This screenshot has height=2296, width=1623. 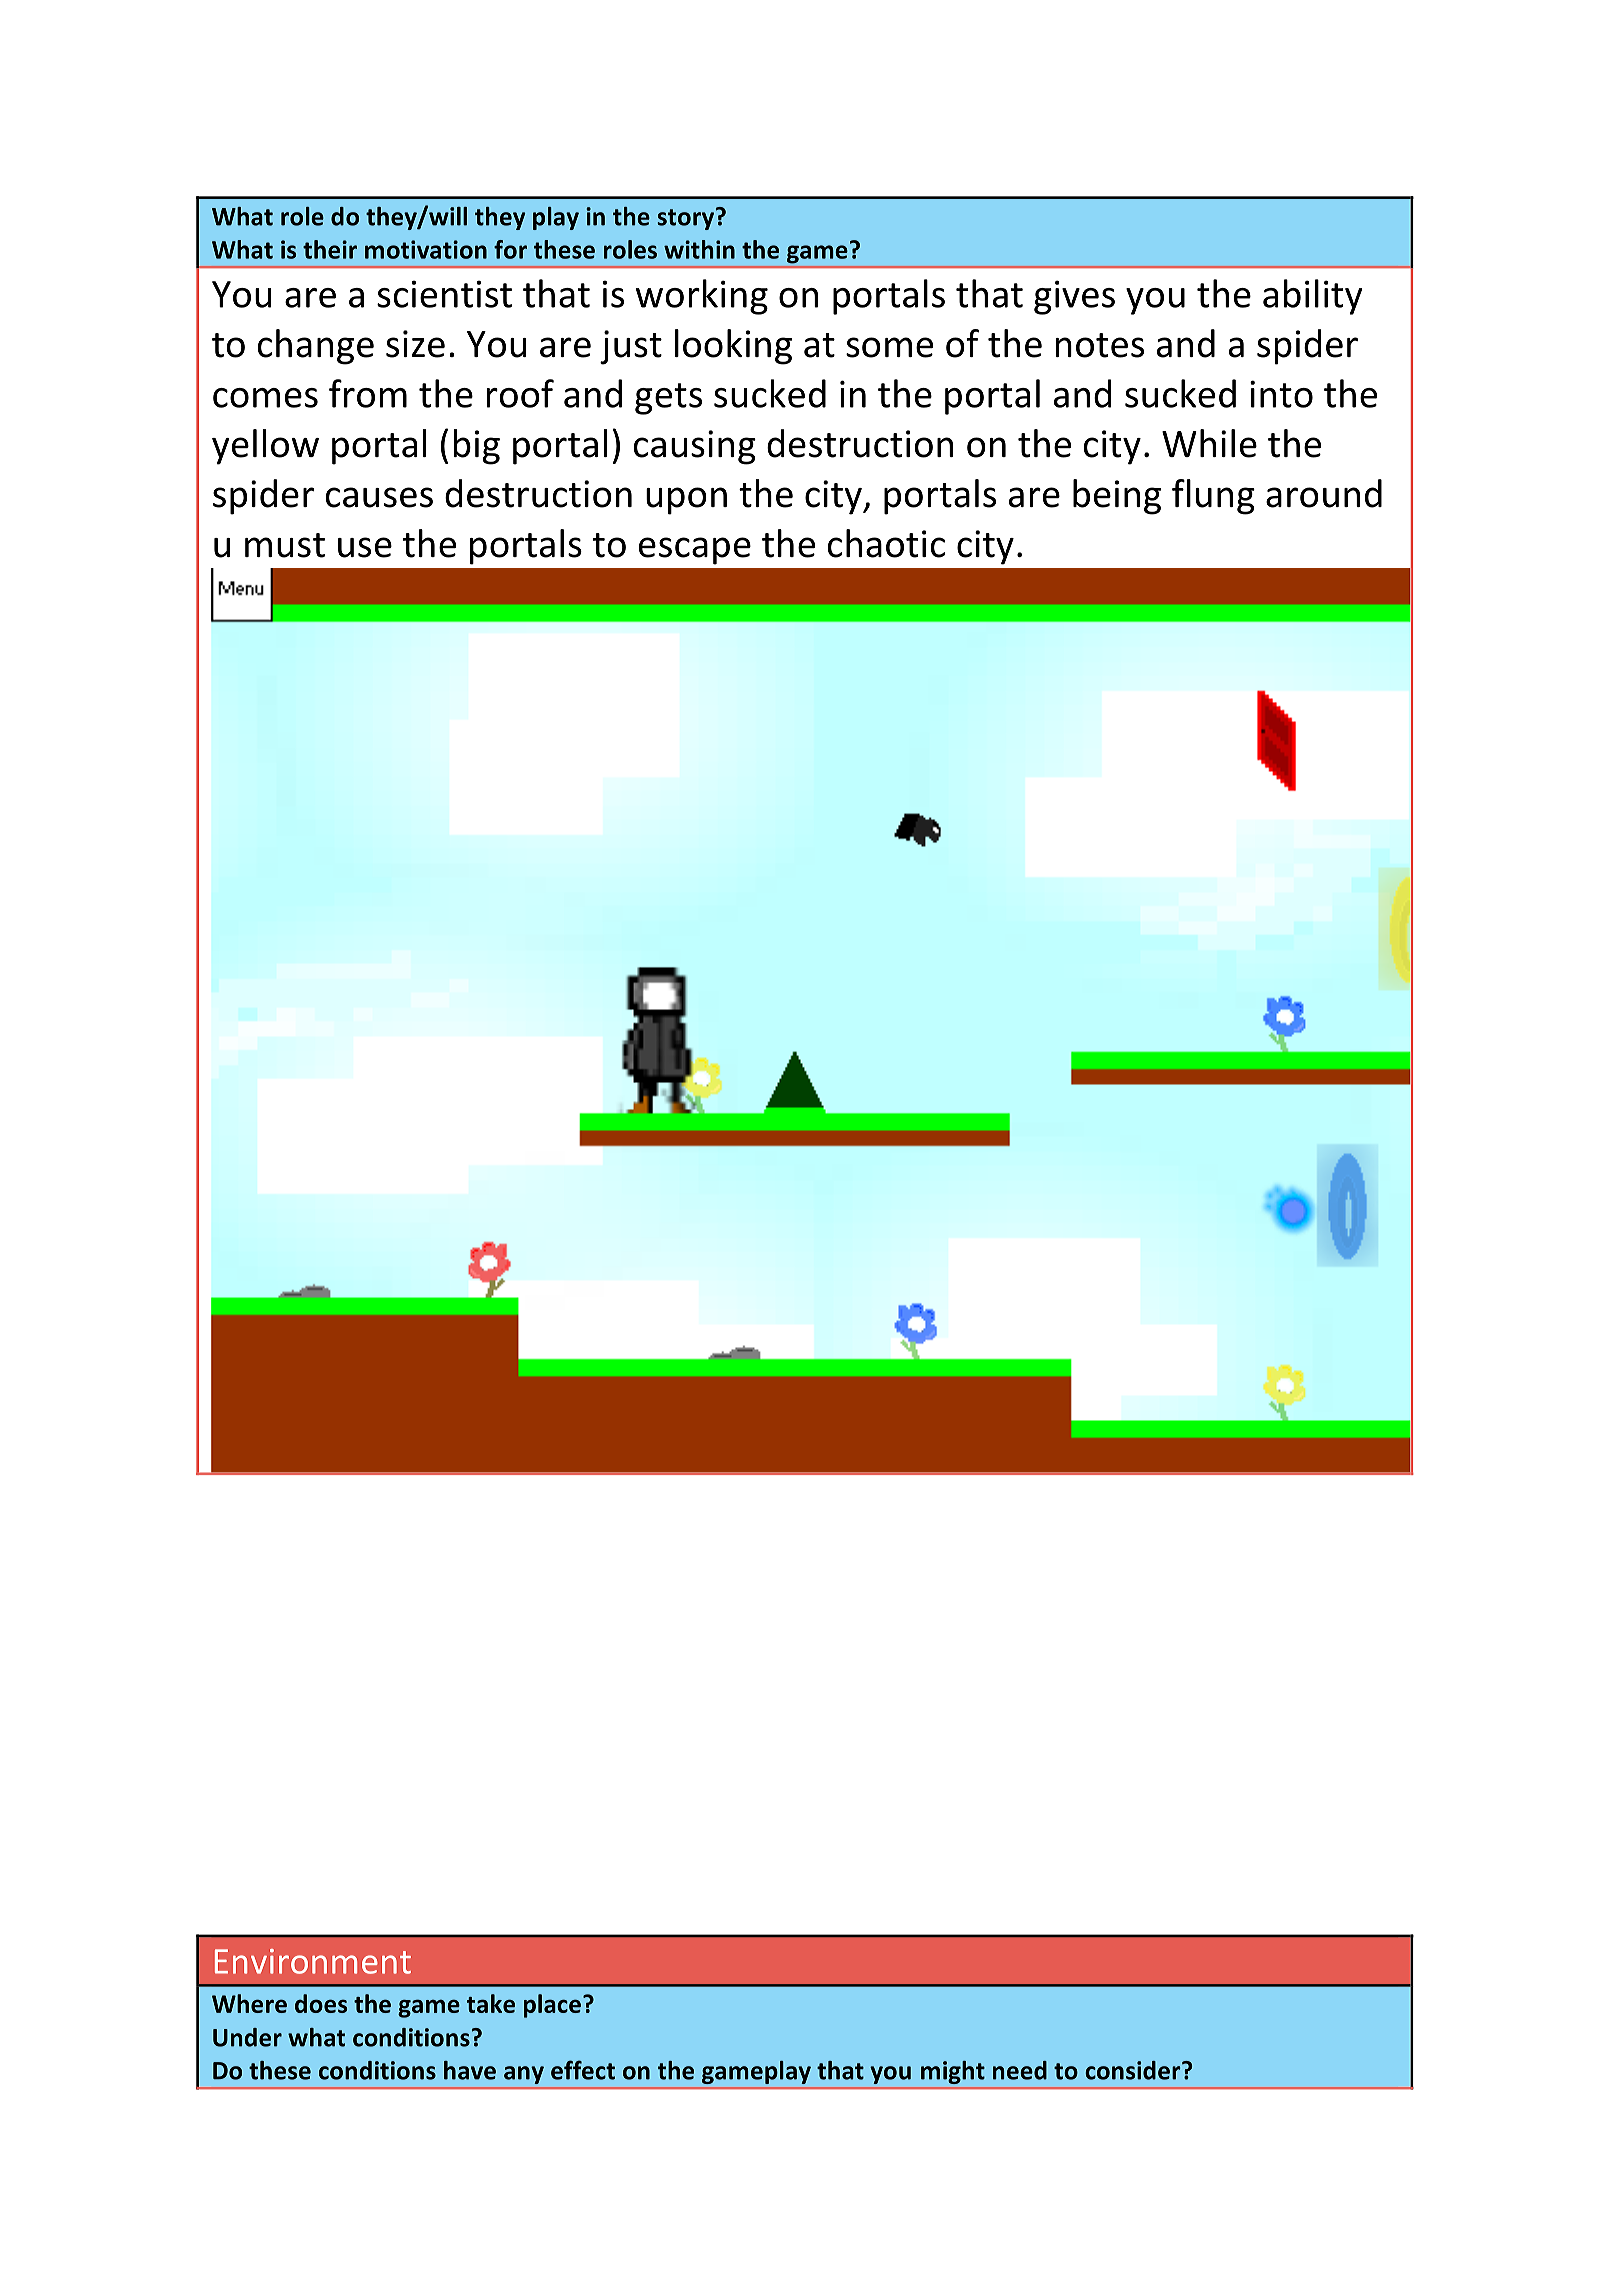 What do you see at coordinates (952, 2072) in the screenshot?
I see `might` at bounding box center [952, 2072].
